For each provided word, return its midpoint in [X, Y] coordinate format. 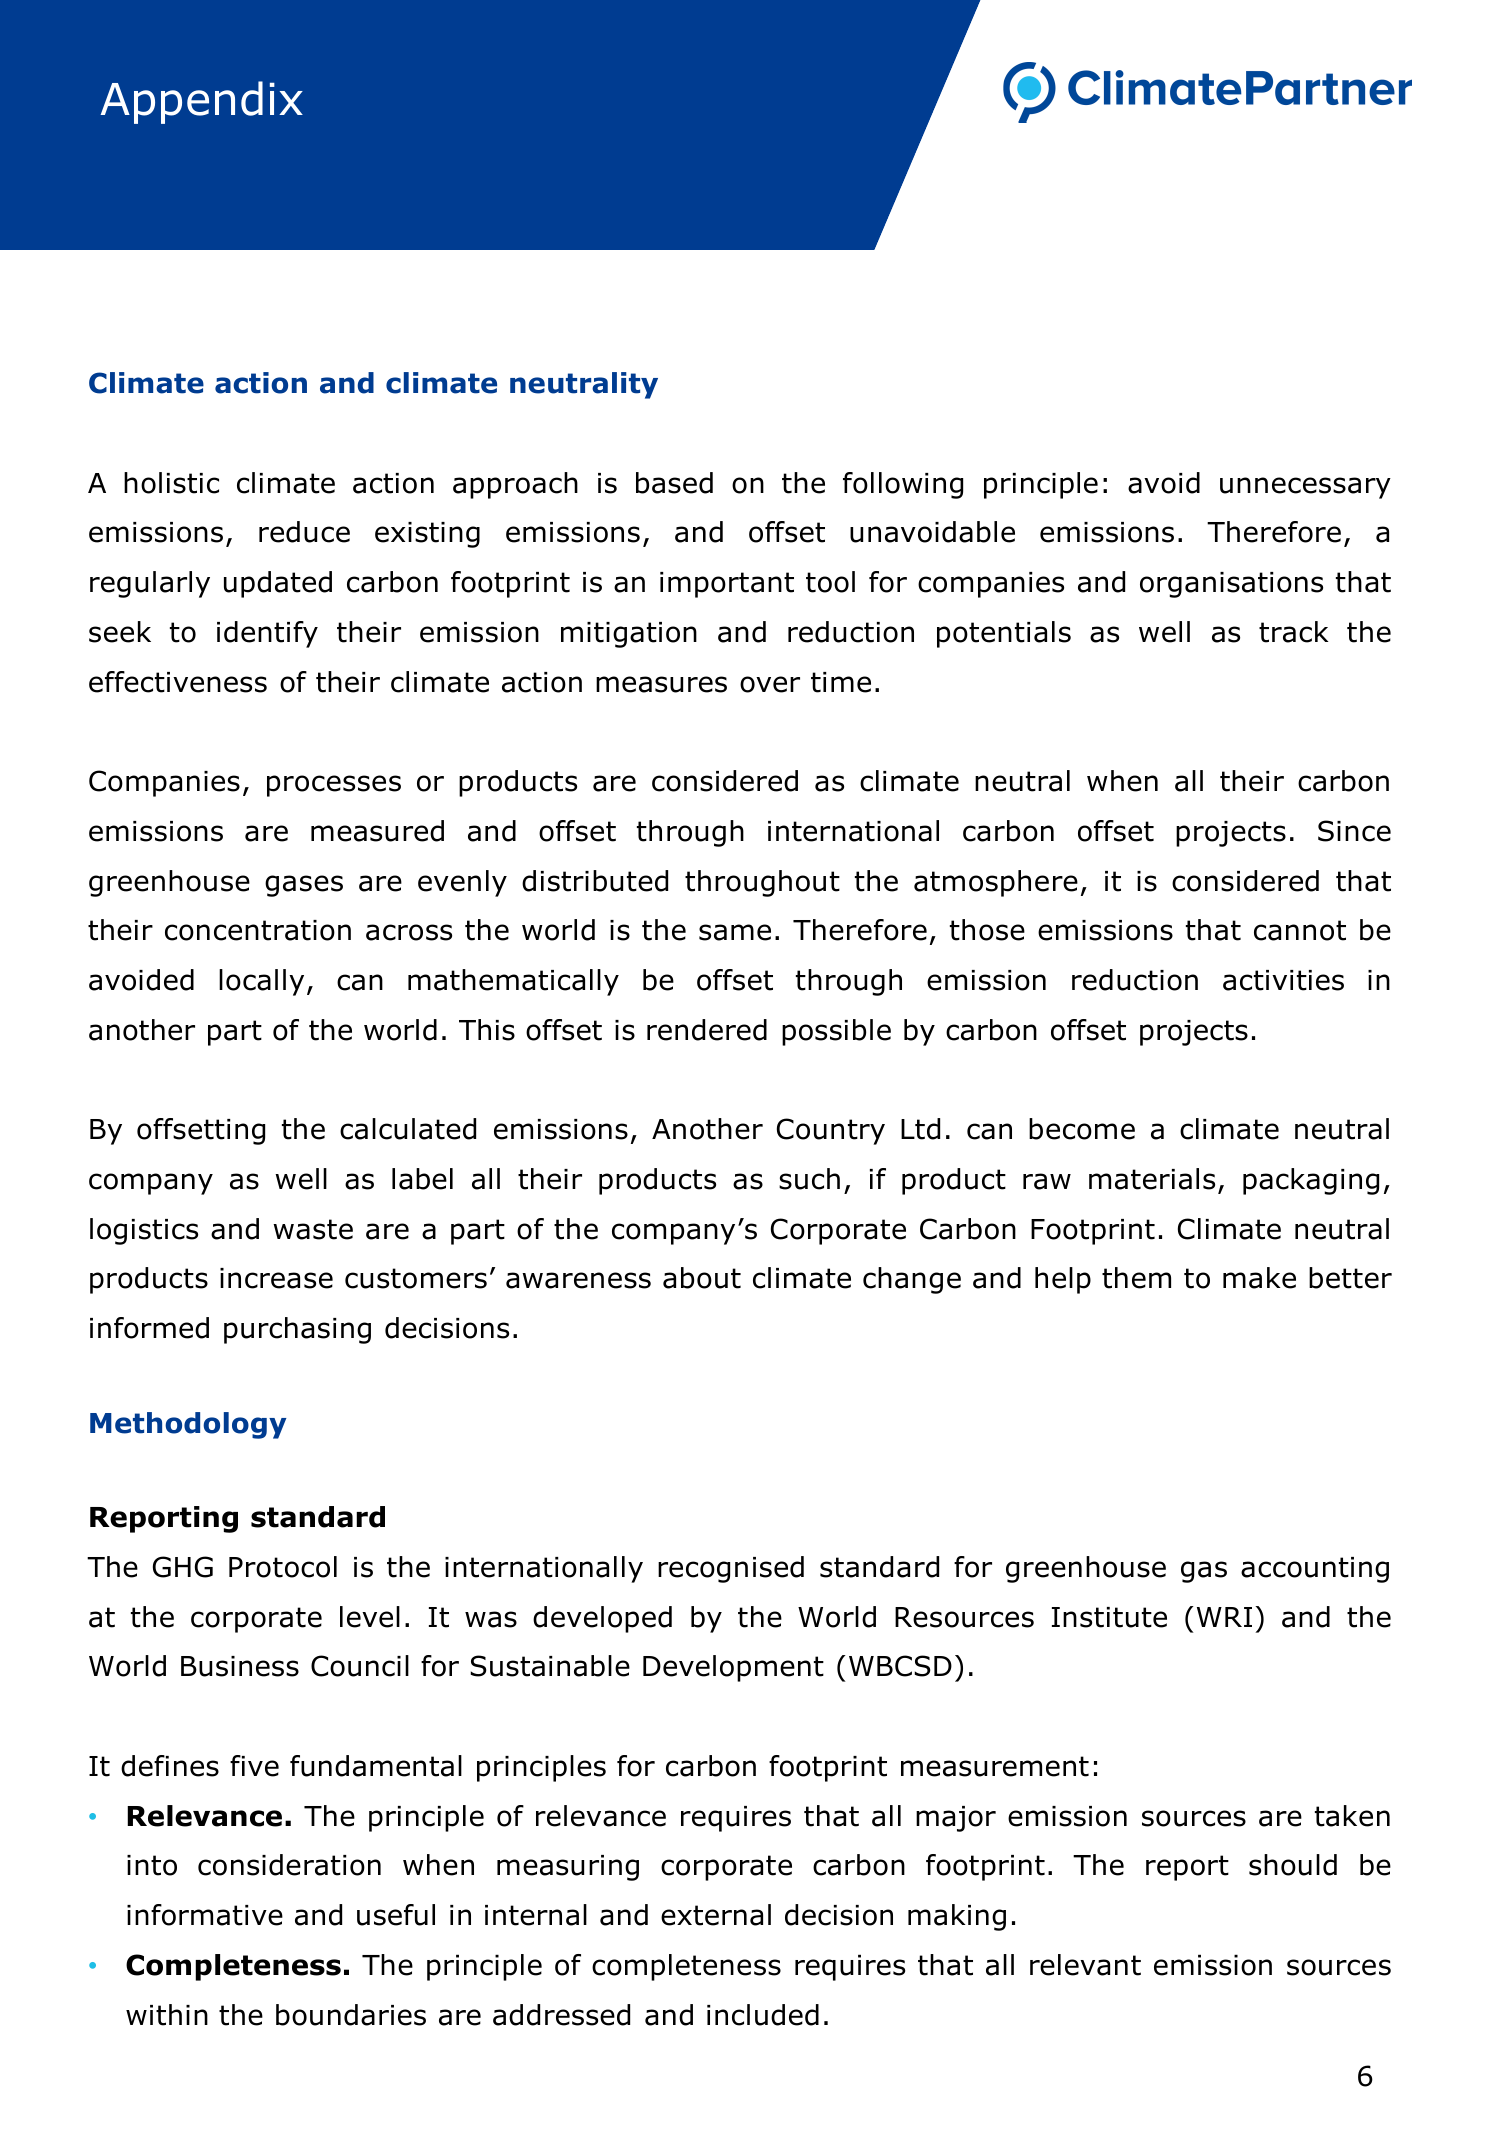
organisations [1231, 585]
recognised [731, 1569]
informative [205, 1915]
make [1259, 1278]
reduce [304, 532]
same [735, 932]
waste [313, 1229]
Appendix [202, 102]
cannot [1300, 930]
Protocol [283, 1567]
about [702, 1278]
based [674, 483]
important [727, 585]
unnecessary [1305, 488]
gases [304, 886]
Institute [1109, 1617]
